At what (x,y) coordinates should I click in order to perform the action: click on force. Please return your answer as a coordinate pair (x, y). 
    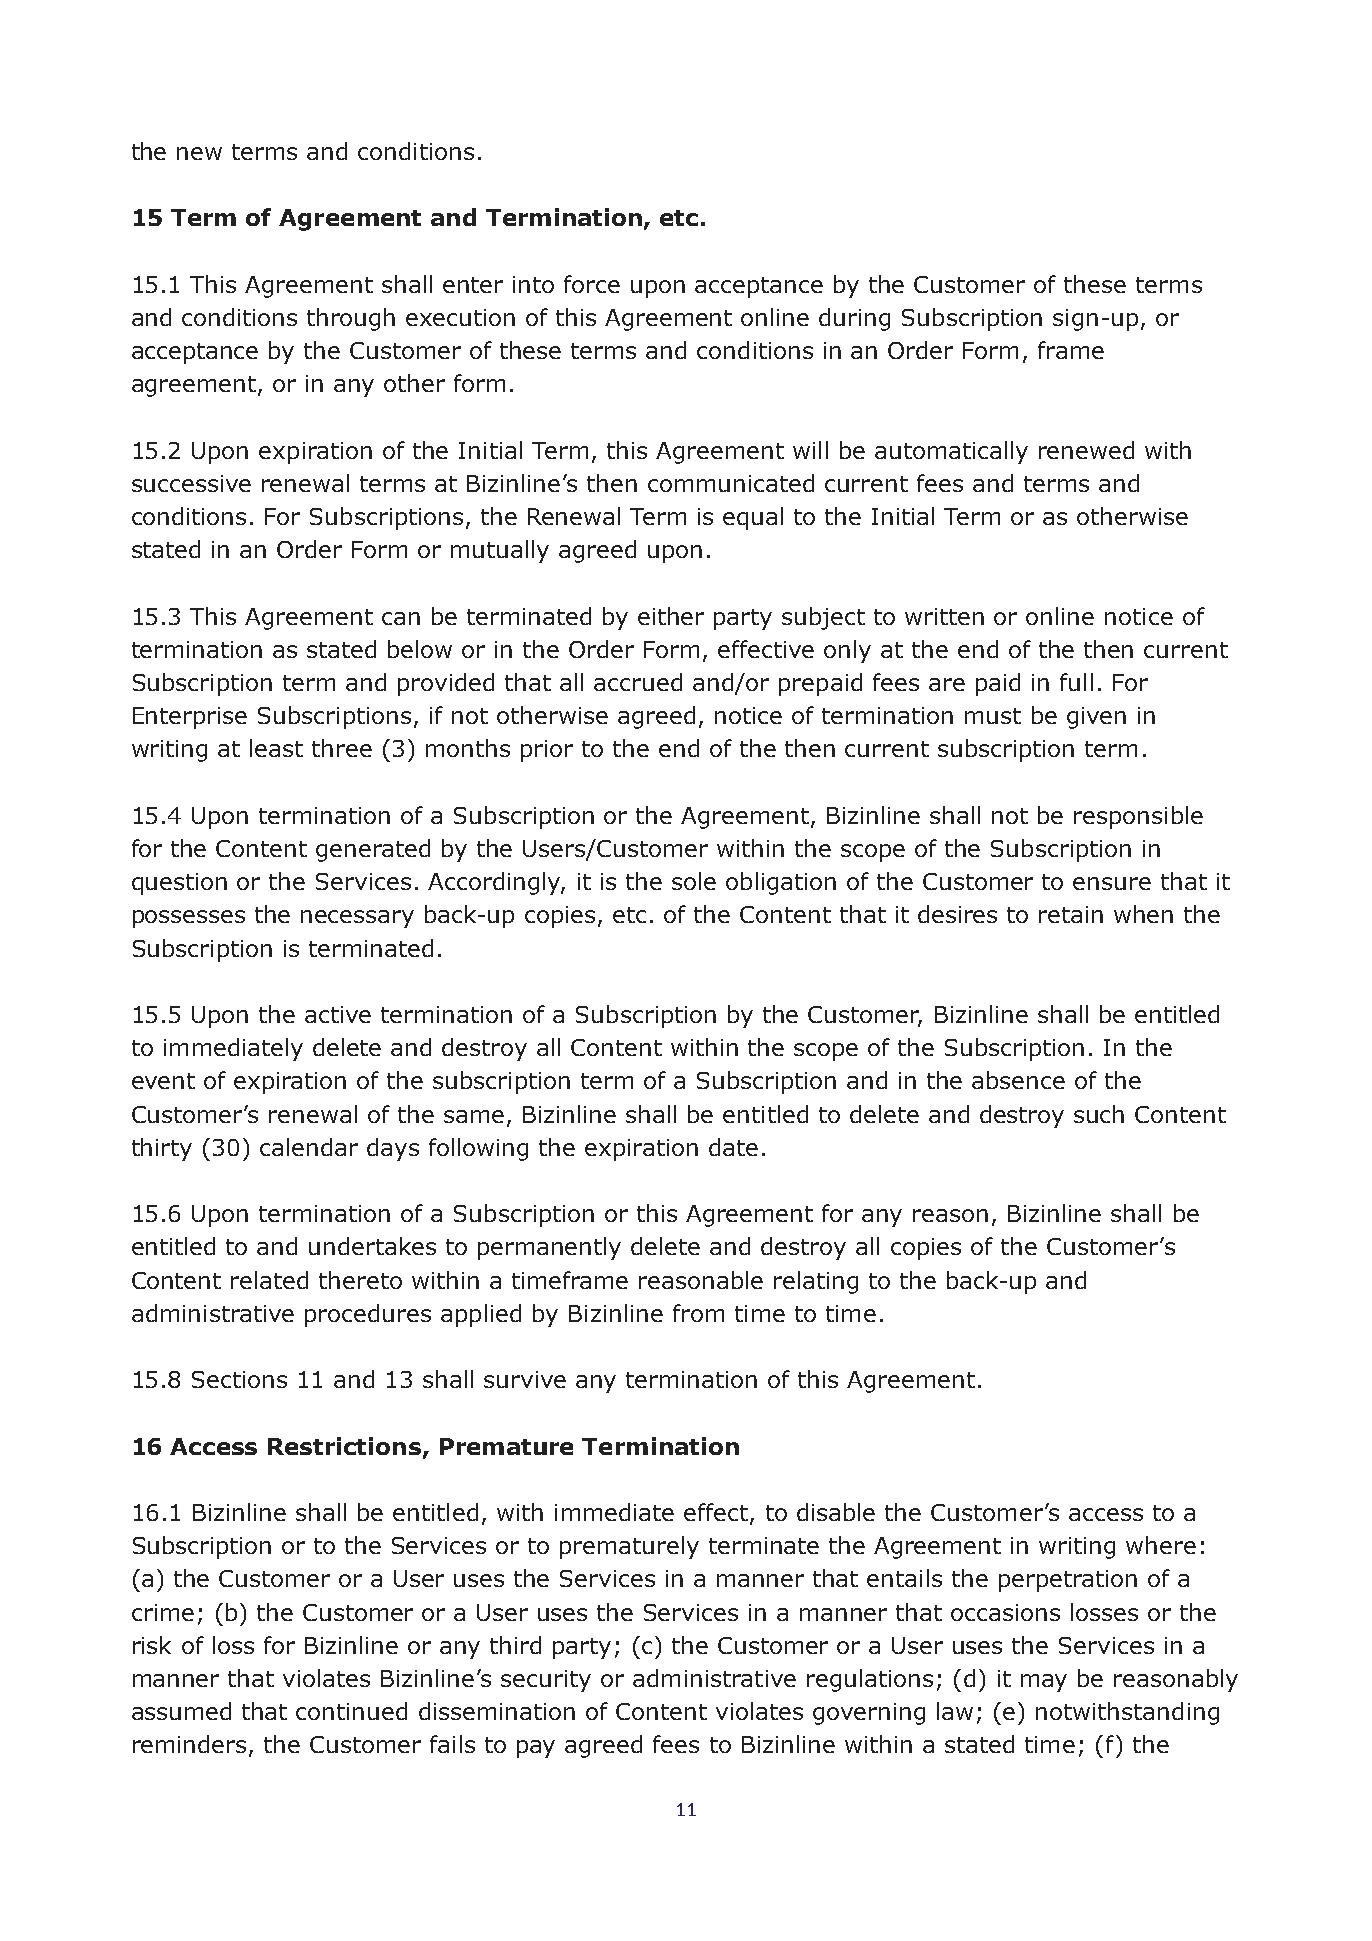
    Looking at the image, I should click on (592, 284).
